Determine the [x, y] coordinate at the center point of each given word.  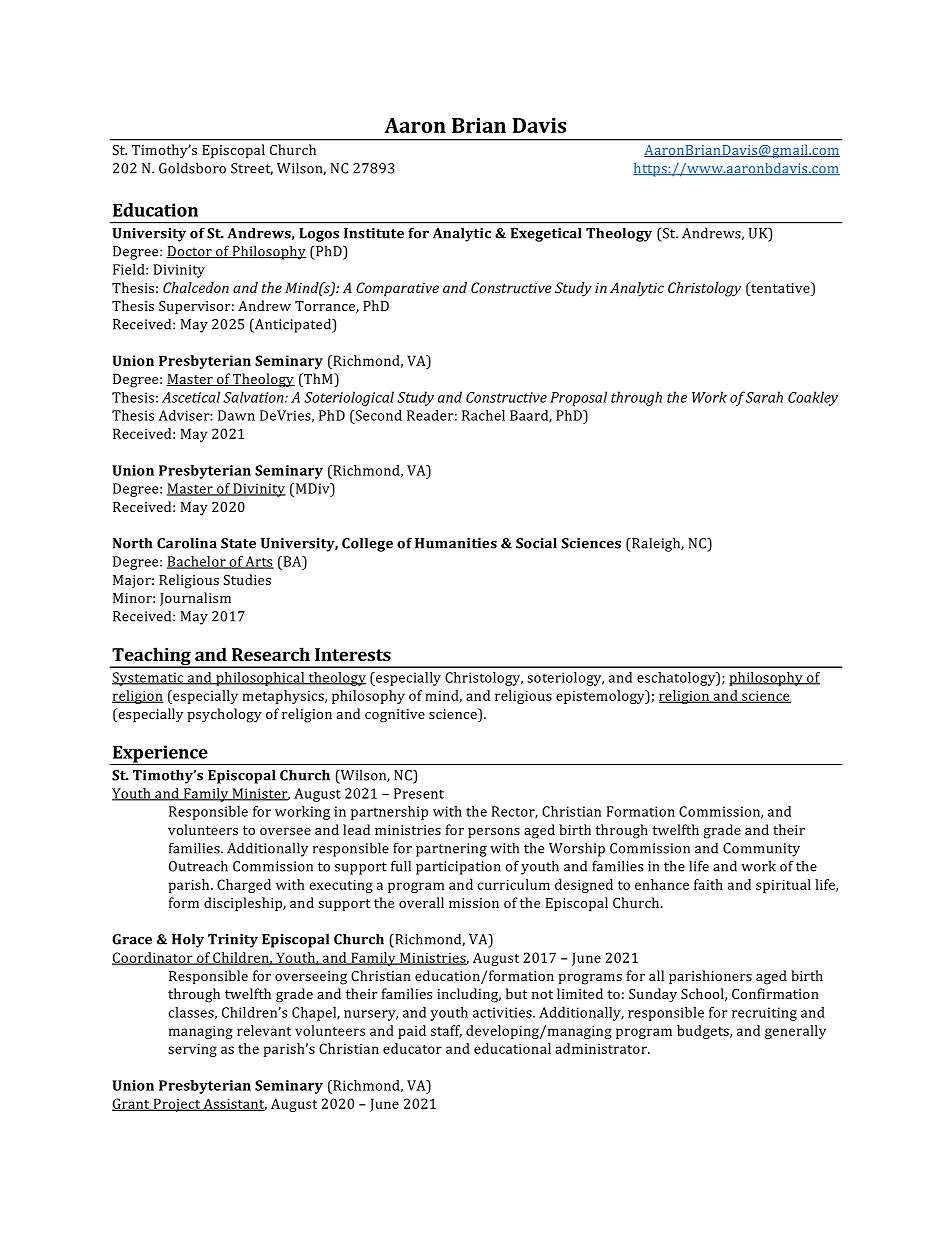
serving [192, 1050]
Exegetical [546, 234]
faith [708, 884]
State [238, 543]
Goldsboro [192, 168]
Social [536, 543]
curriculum [513, 884]
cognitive [395, 716]
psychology [224, 715]
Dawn [236, 415]
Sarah [764, 397]
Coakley [813, 398]
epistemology [601, 697]
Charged [244, 886]
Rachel [483, 415]
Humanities [456, 543]
